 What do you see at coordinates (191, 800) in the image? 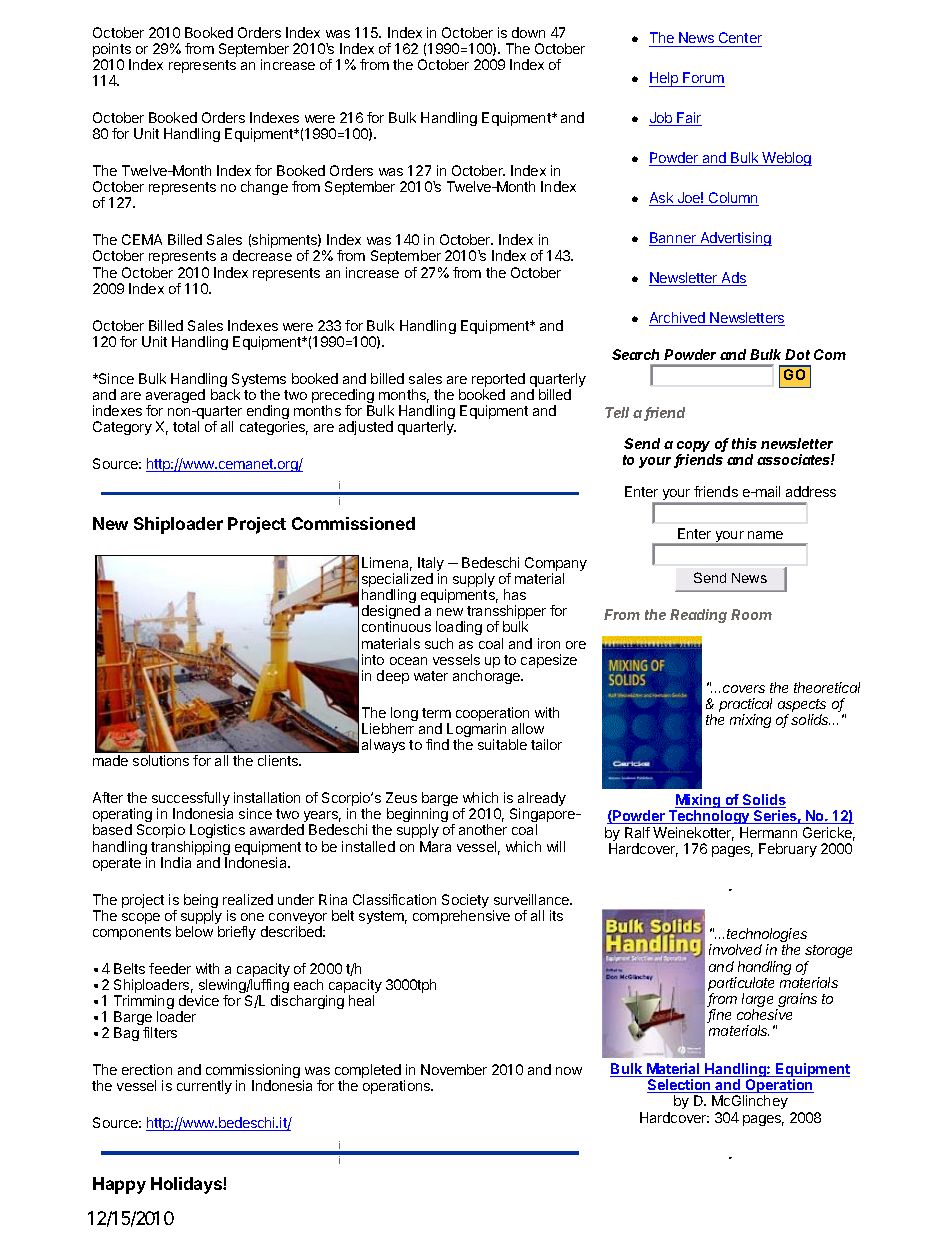
I see `successfully` at bounding box center [191, 800].
